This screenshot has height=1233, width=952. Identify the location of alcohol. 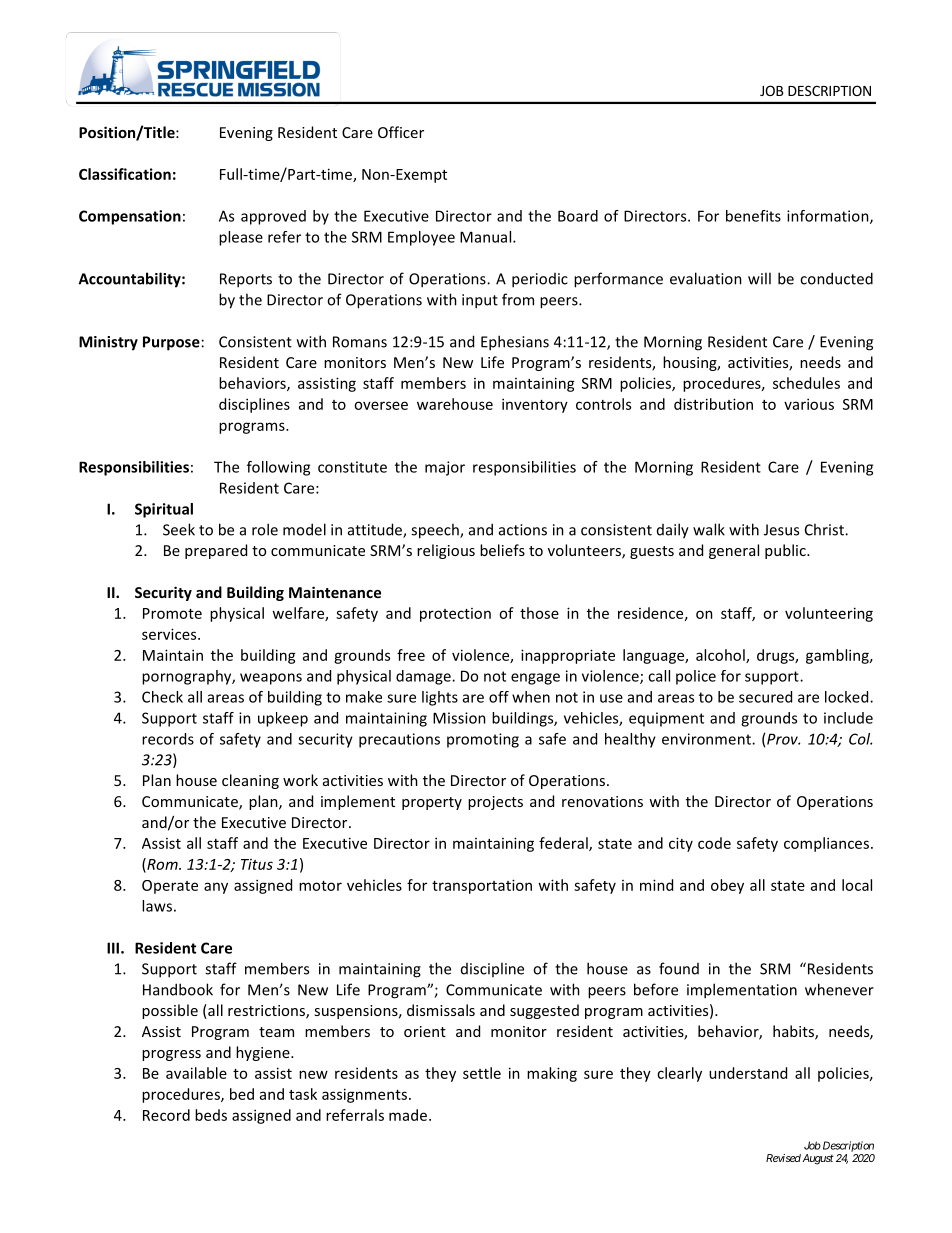
(721, 656).
